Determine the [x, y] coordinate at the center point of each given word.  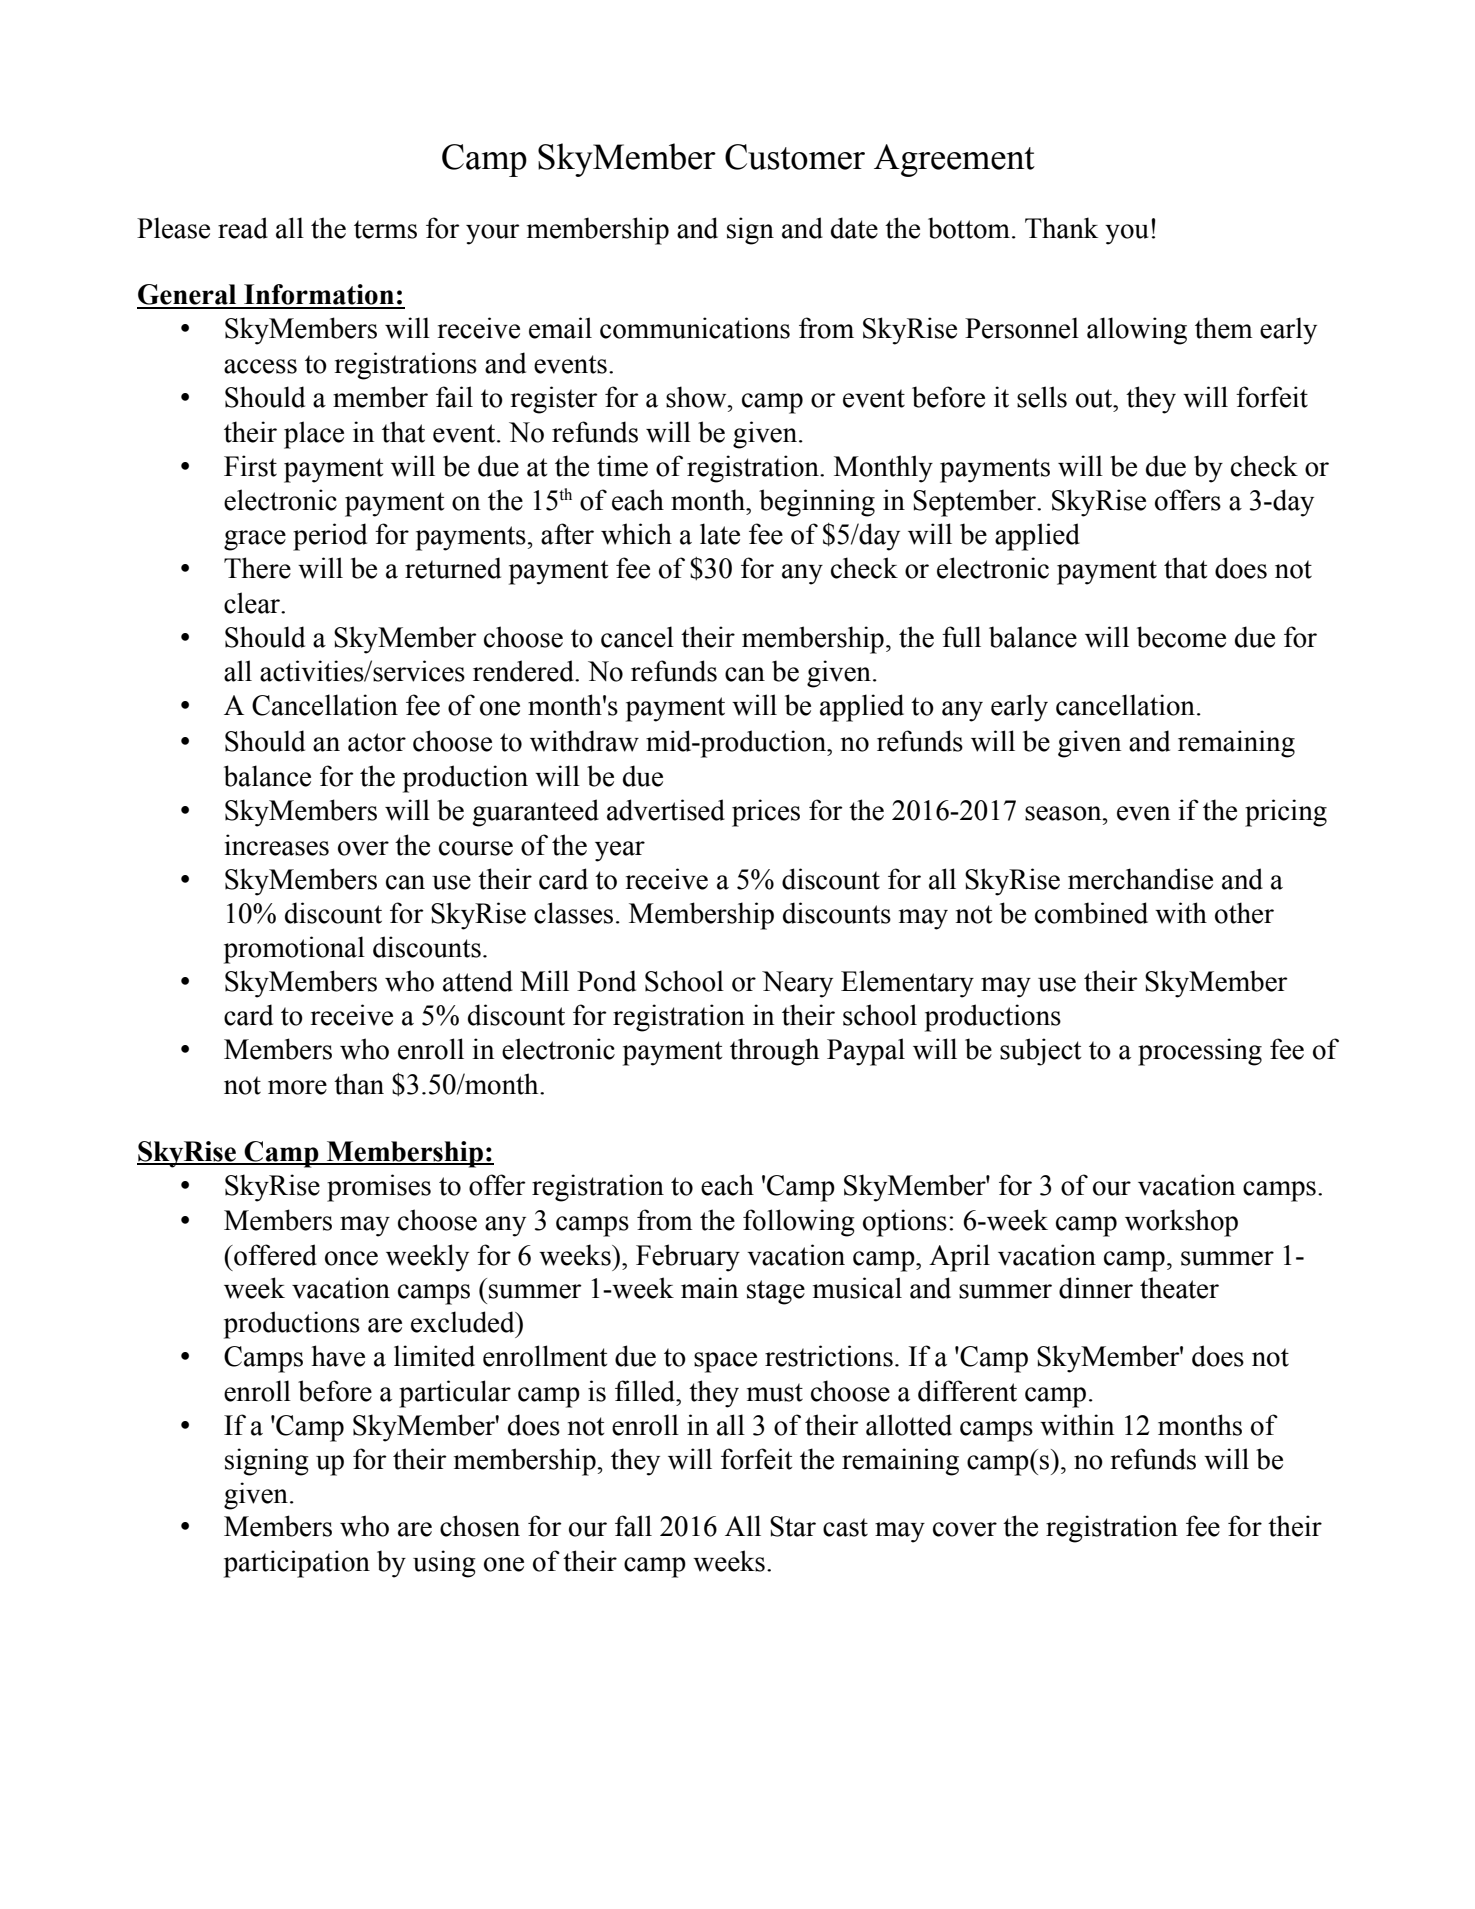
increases [277, 845]
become [1181, 637]
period [330, 537]
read [243, 228]
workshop [1181, 1223]
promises [379, 1188]
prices [766, 813]
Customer [795, 157]
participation [297, 1564]
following [799, 1223]
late [720, 534]
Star [793, 1526]
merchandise [1140, 879]
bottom [969, 228]
